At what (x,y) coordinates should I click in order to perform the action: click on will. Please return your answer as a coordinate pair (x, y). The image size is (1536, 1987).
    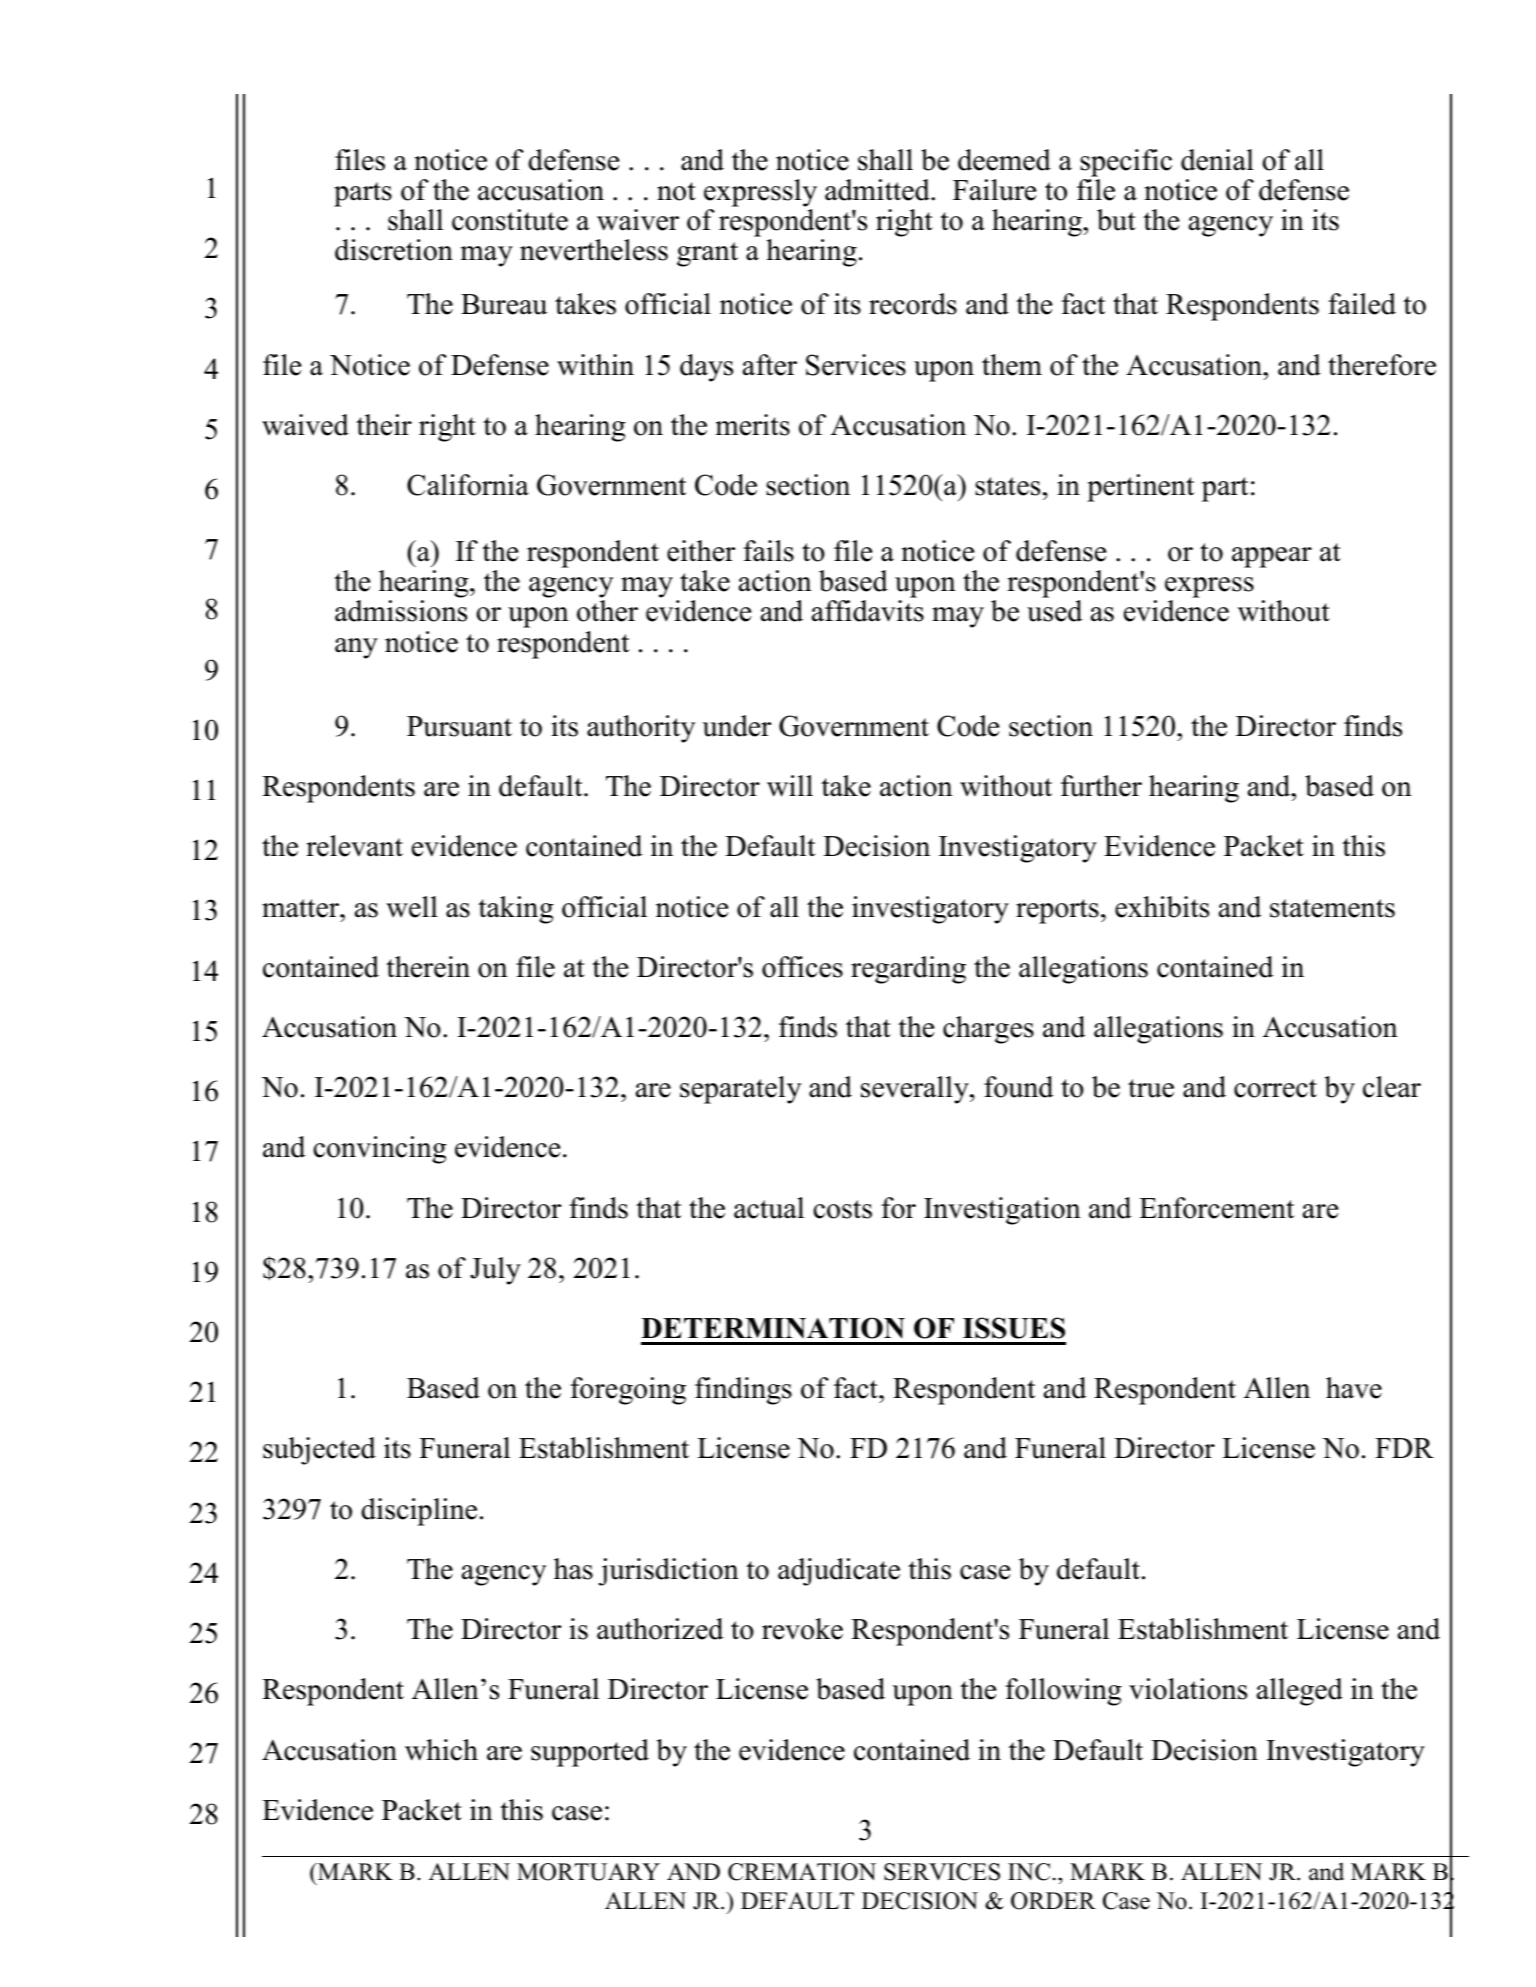
    Looking at the image, I should click on (790, 786).
